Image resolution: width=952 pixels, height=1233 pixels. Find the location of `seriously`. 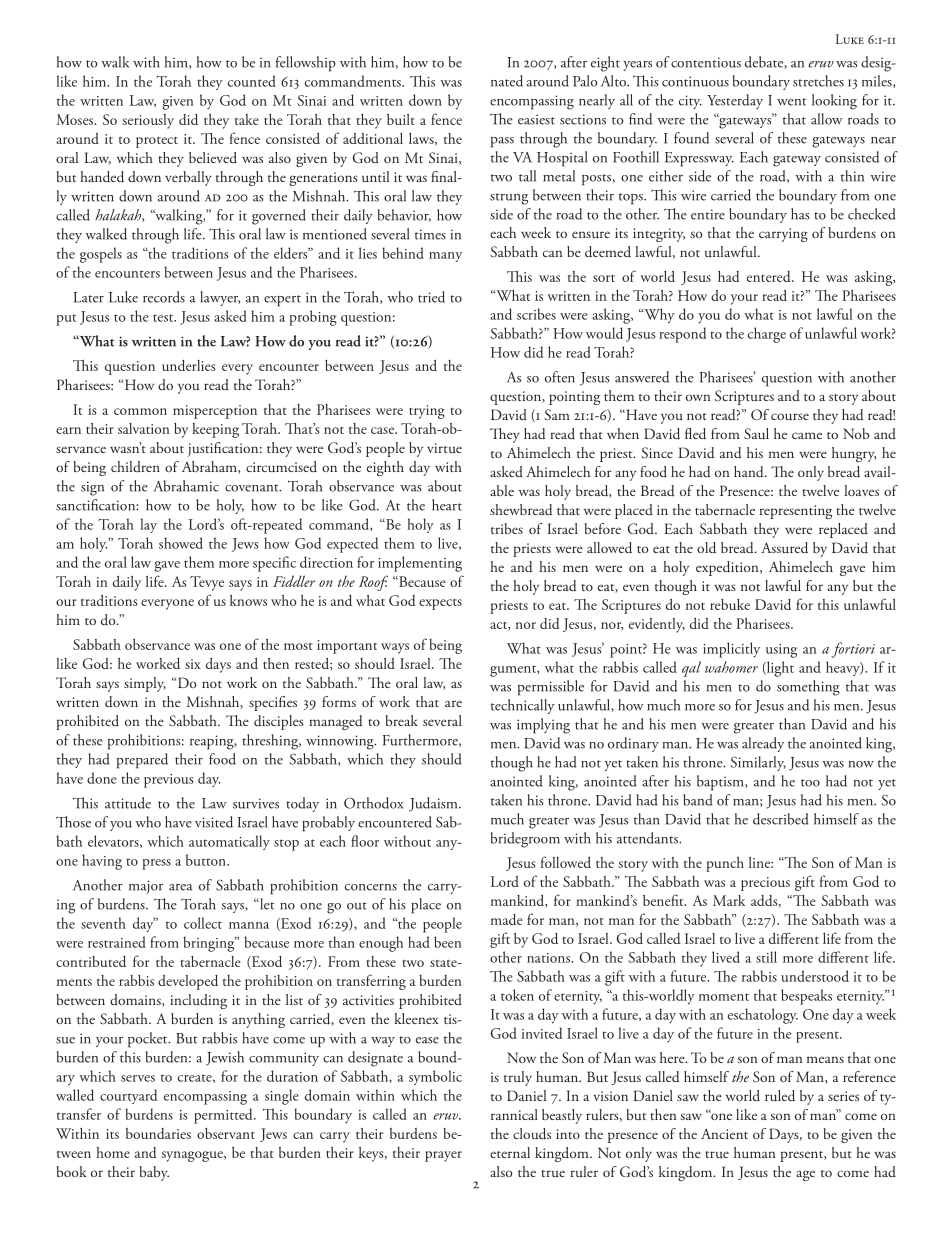

seriously is located at coordinates (148, 121).
